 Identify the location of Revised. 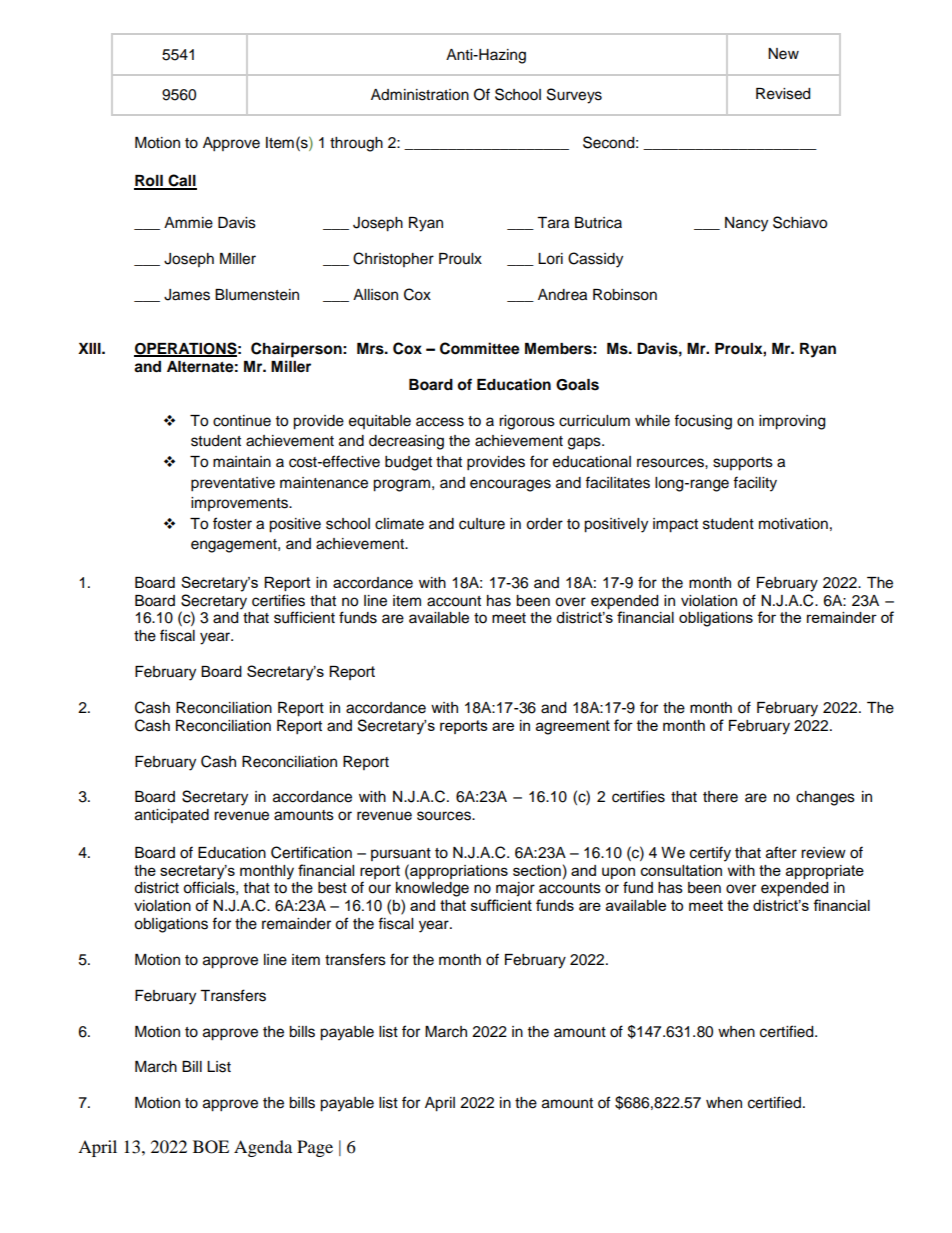
(783, 94).
